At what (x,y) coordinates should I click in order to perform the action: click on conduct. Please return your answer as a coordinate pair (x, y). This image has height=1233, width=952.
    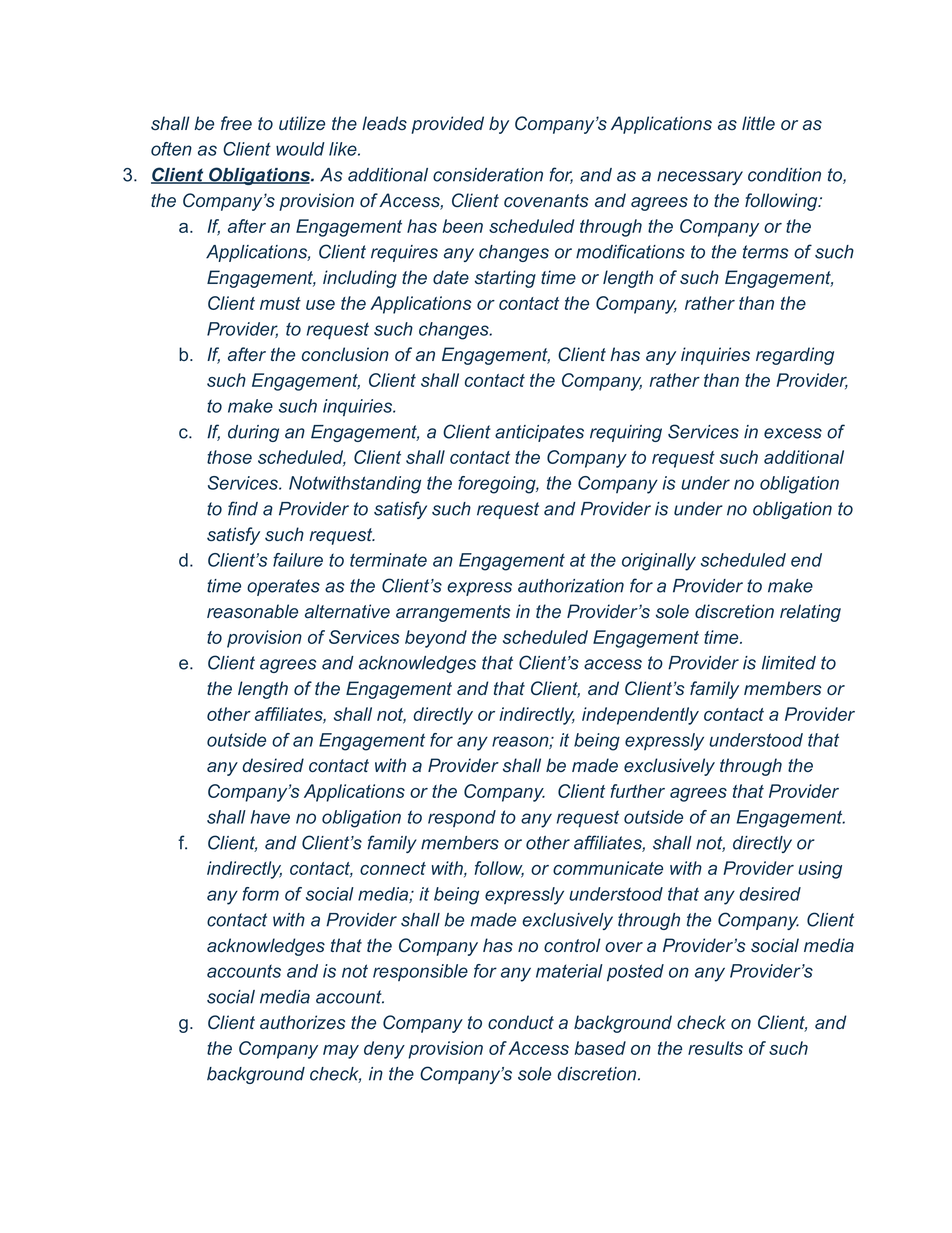
    Looking at the image, I should click on (521, 1022).
